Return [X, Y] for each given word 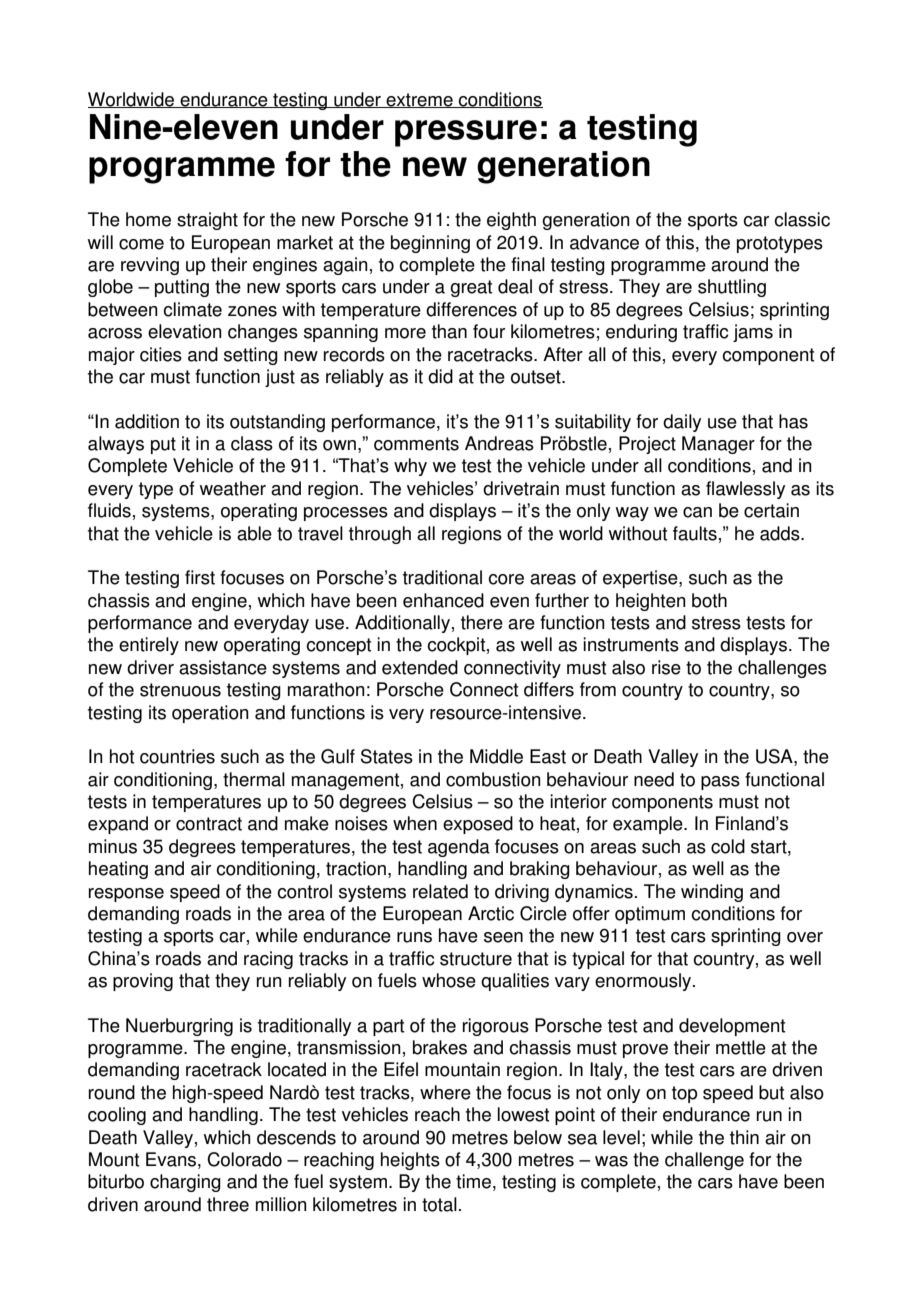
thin [744, 1137]
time [473, 1181]
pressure [466, 133]
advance [604, 242]
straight [207, 221]
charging [185, 1183]
